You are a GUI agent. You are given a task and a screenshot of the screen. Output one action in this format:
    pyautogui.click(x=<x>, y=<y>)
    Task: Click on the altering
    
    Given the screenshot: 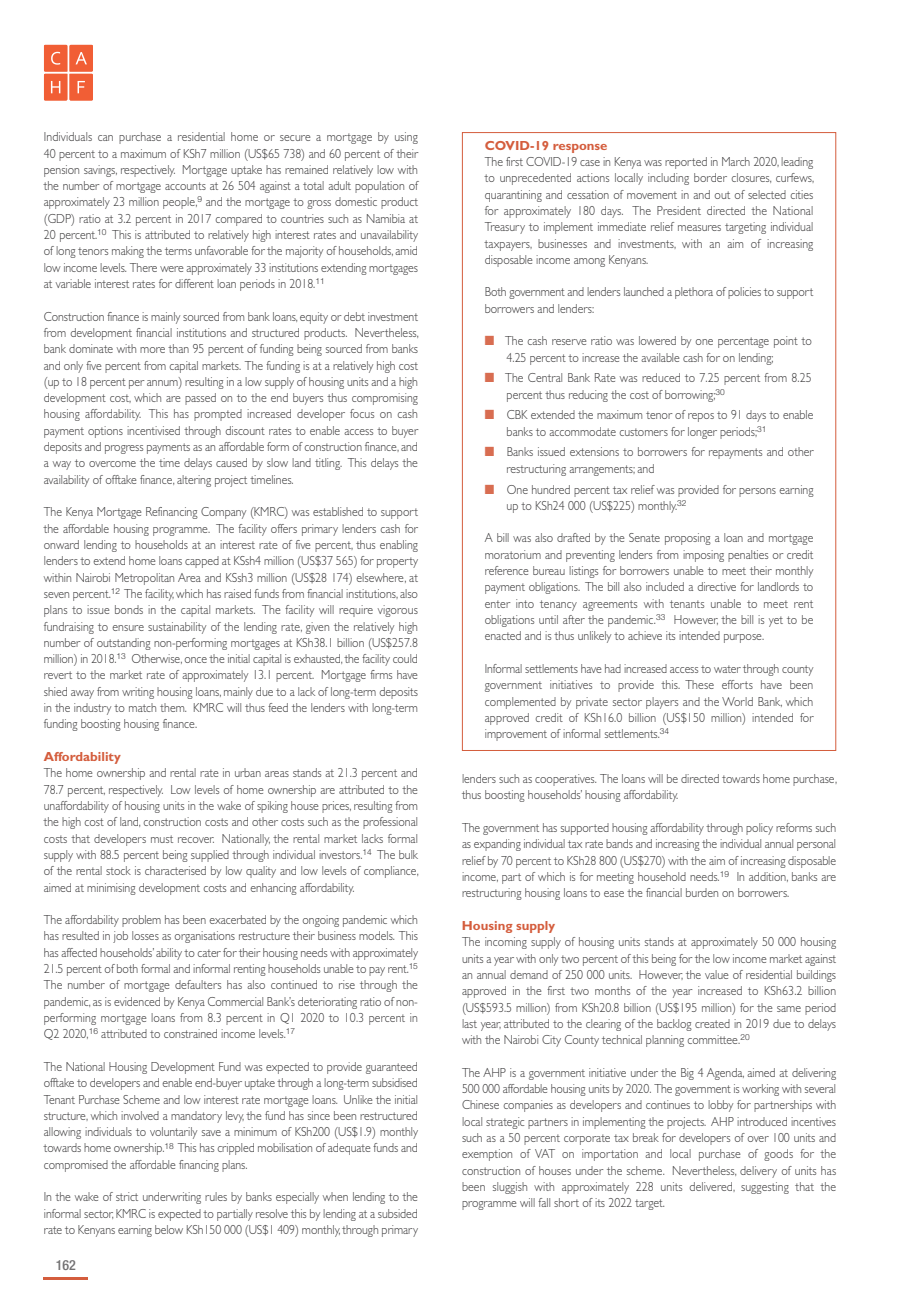 What is the action you would take?
    pyautogui.click(x=194, y=481)
